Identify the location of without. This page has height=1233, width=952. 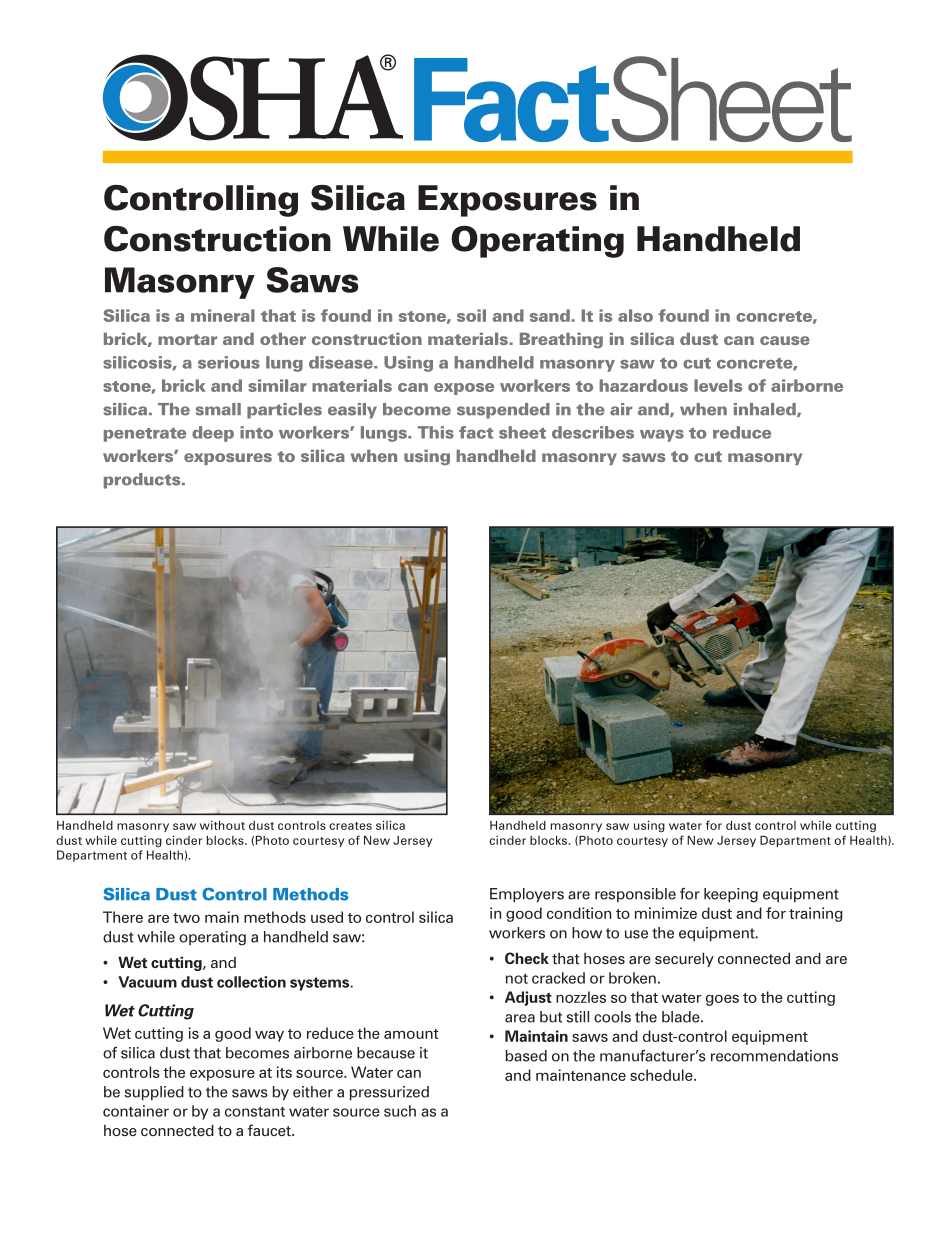
(222, 825).
